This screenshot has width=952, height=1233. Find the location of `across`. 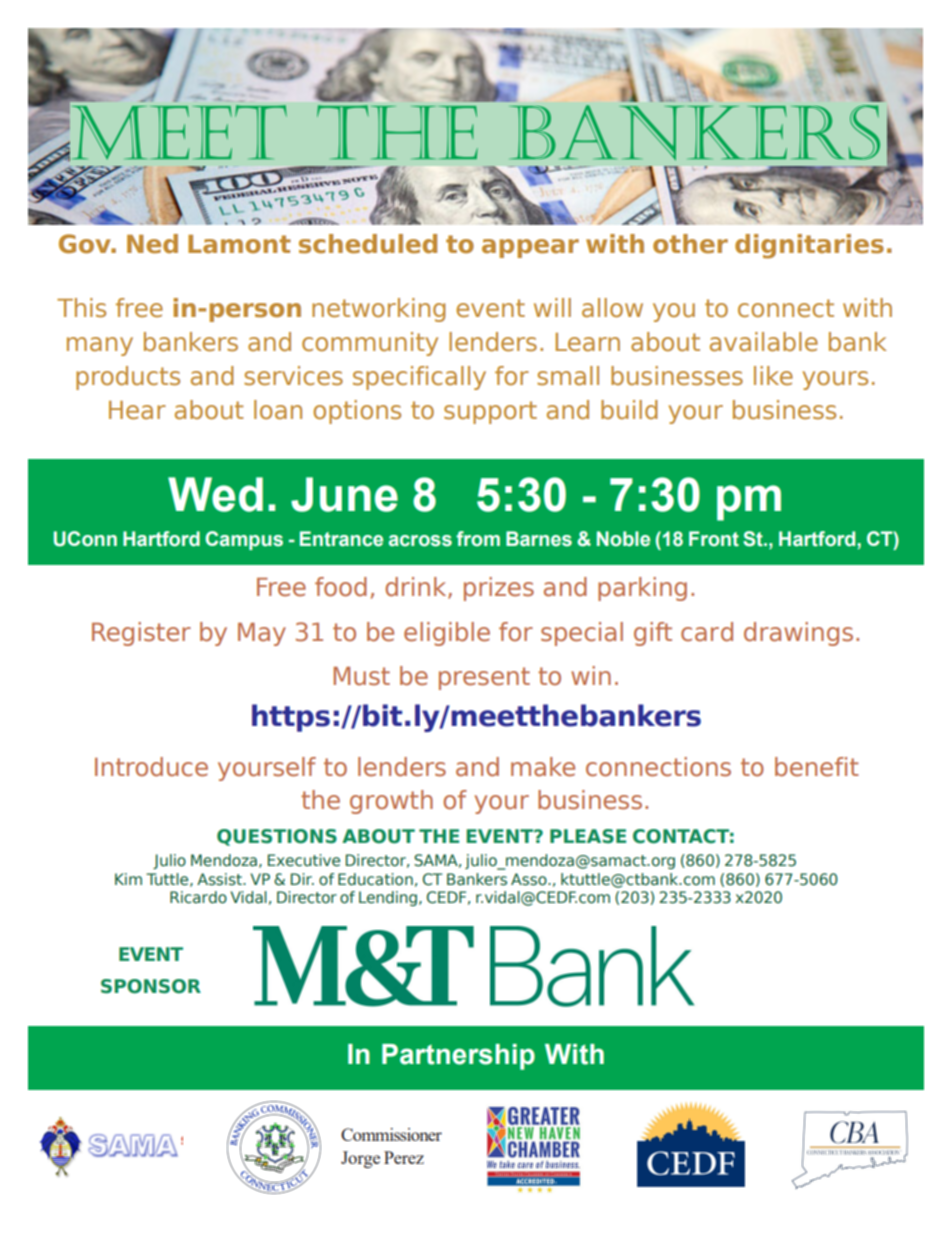

across is located at coordinates (420, 541).
